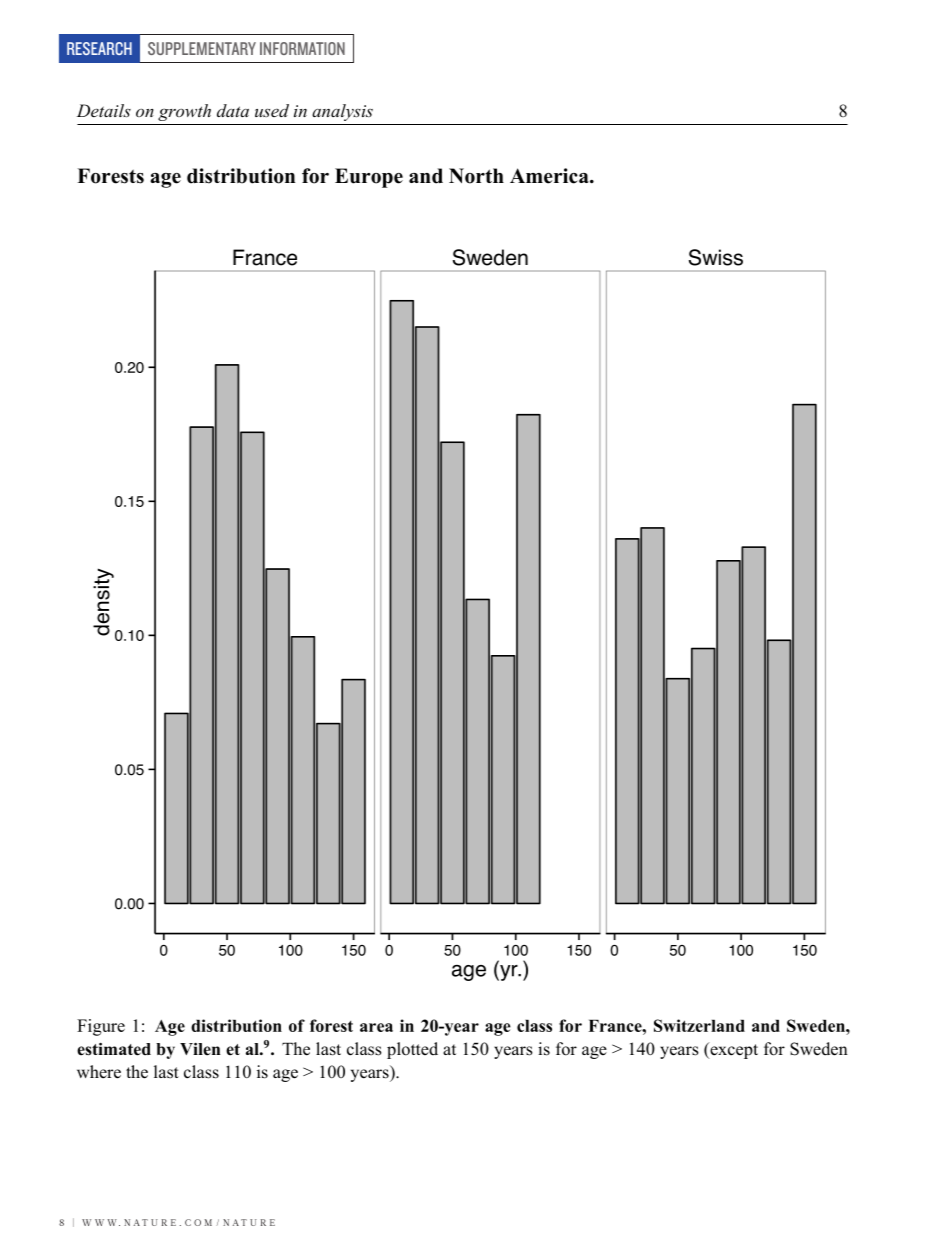 The image size is (952, 1251). Describe the element at coordinates (184, 112) in the page. I see `growth` at that location.
